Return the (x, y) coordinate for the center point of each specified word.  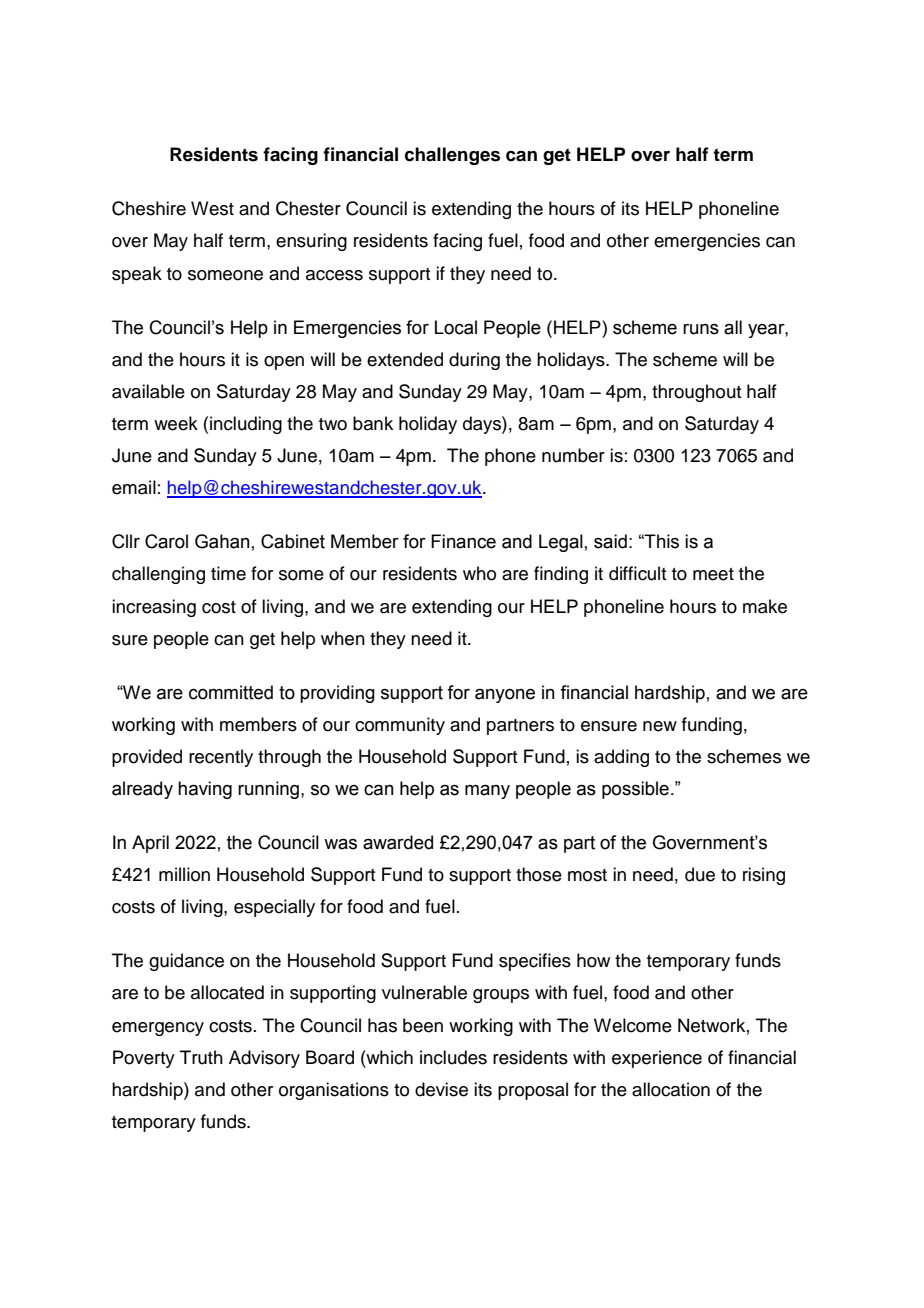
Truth (201, 1057)
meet (713, 574)
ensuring (311, 242)
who (479, 573)
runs (701, 329)
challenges (452, 156)
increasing (154, 608)
